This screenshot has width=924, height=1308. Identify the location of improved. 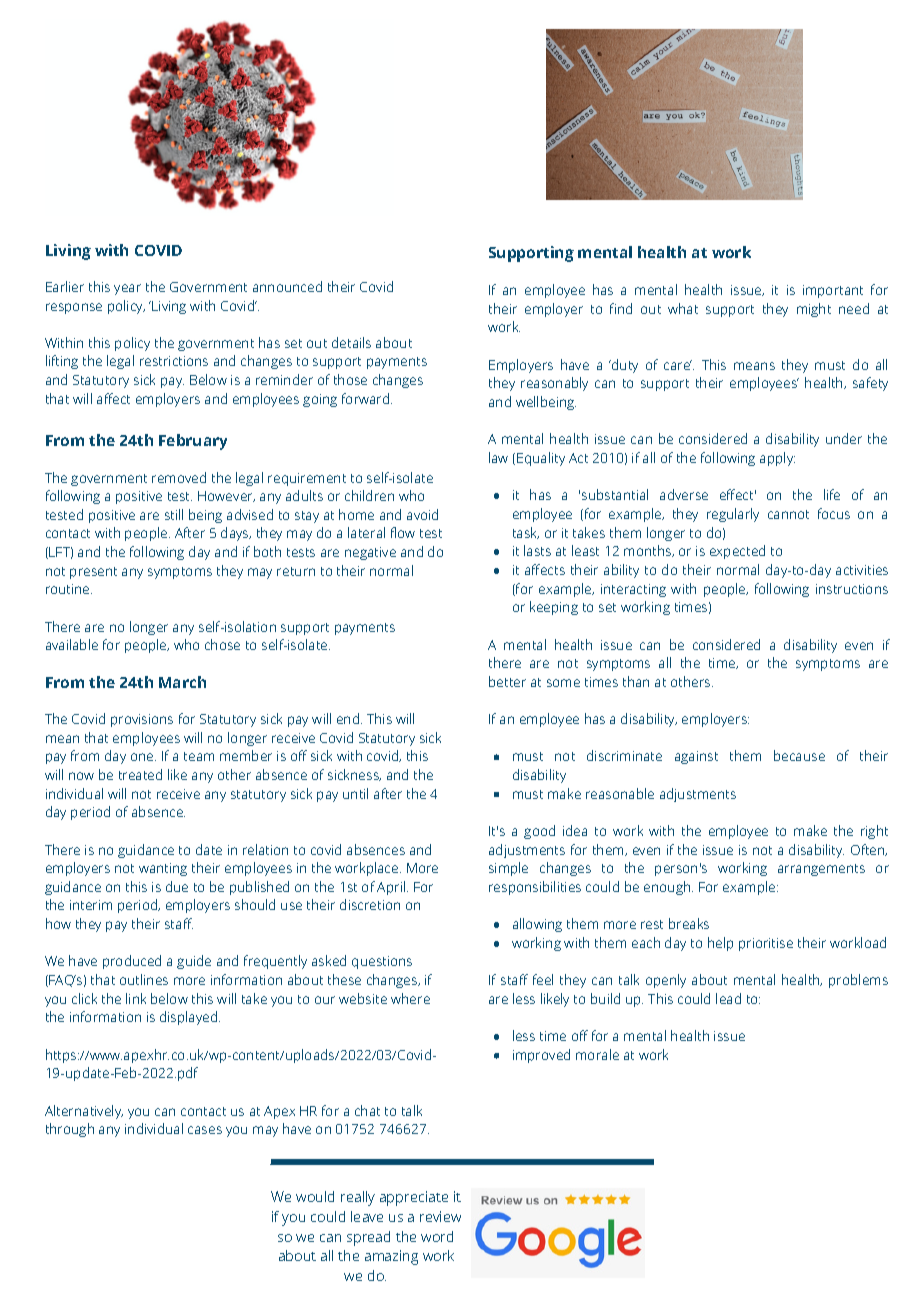
(541, 1056).
